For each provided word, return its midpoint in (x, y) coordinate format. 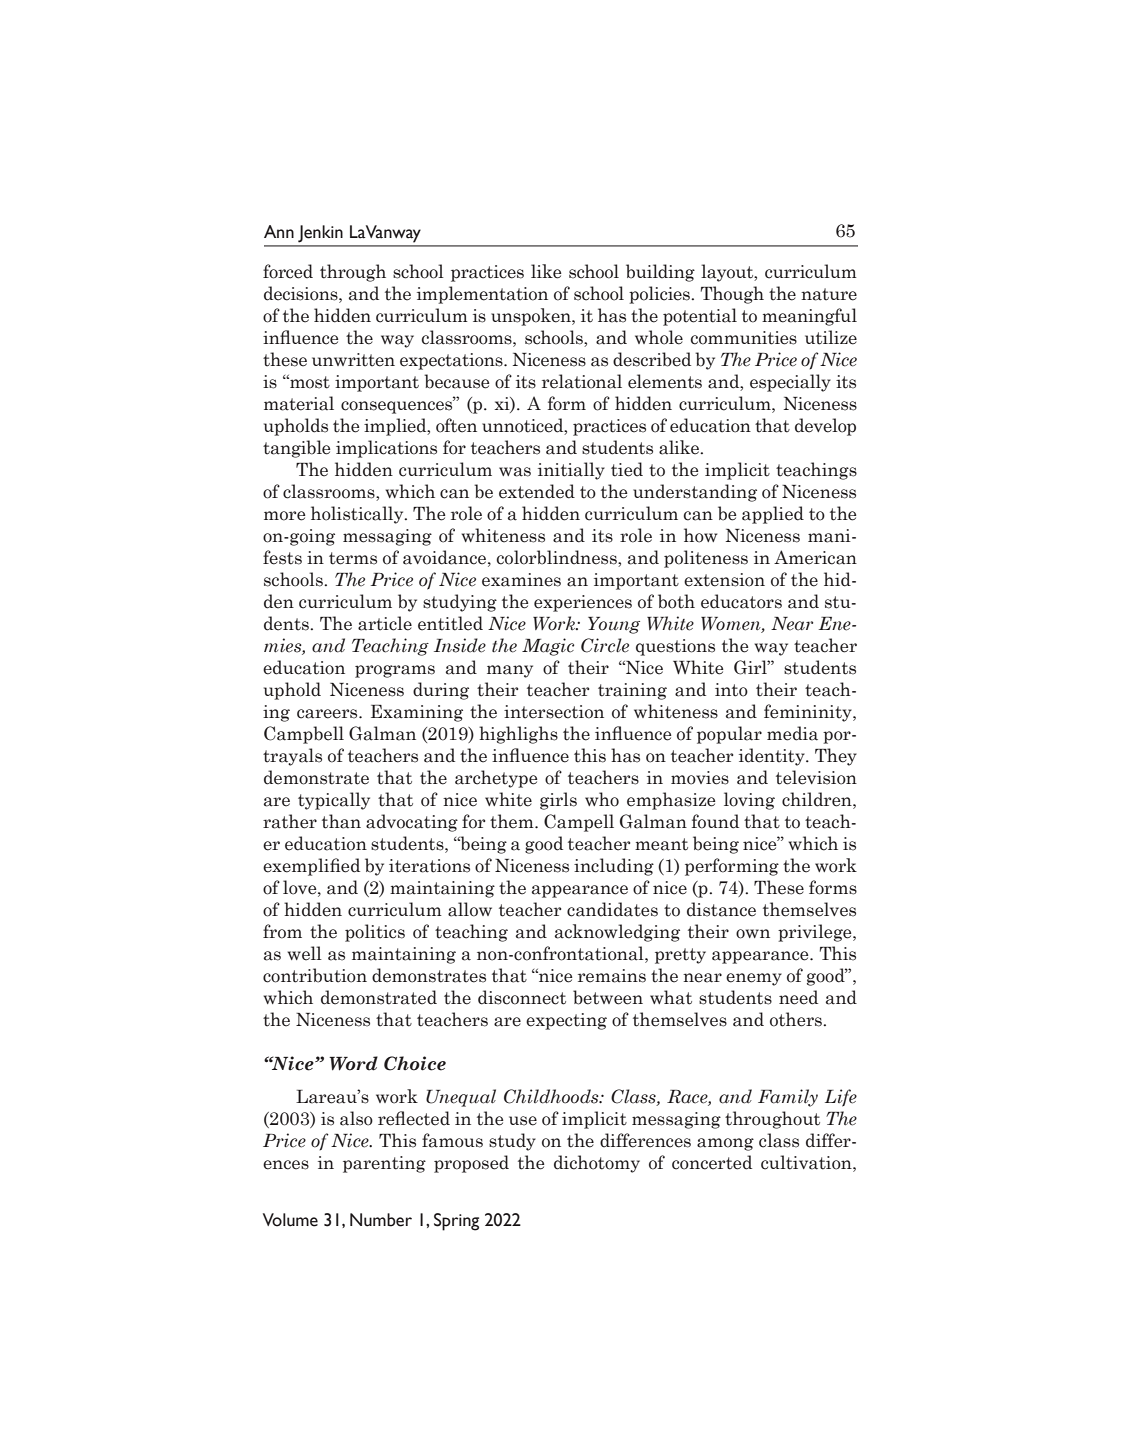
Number (381, 1220)
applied (773, 515)
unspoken (532, 317)
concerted (712, 1162)
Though (732, 295)
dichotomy (597, 1164)
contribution (315, 975)
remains (612, 976)
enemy (754, 979)
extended (537, 491)
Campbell (304, 735)
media (792, 733)
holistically (358, 515)
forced (288, 271)
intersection (554, 712)
